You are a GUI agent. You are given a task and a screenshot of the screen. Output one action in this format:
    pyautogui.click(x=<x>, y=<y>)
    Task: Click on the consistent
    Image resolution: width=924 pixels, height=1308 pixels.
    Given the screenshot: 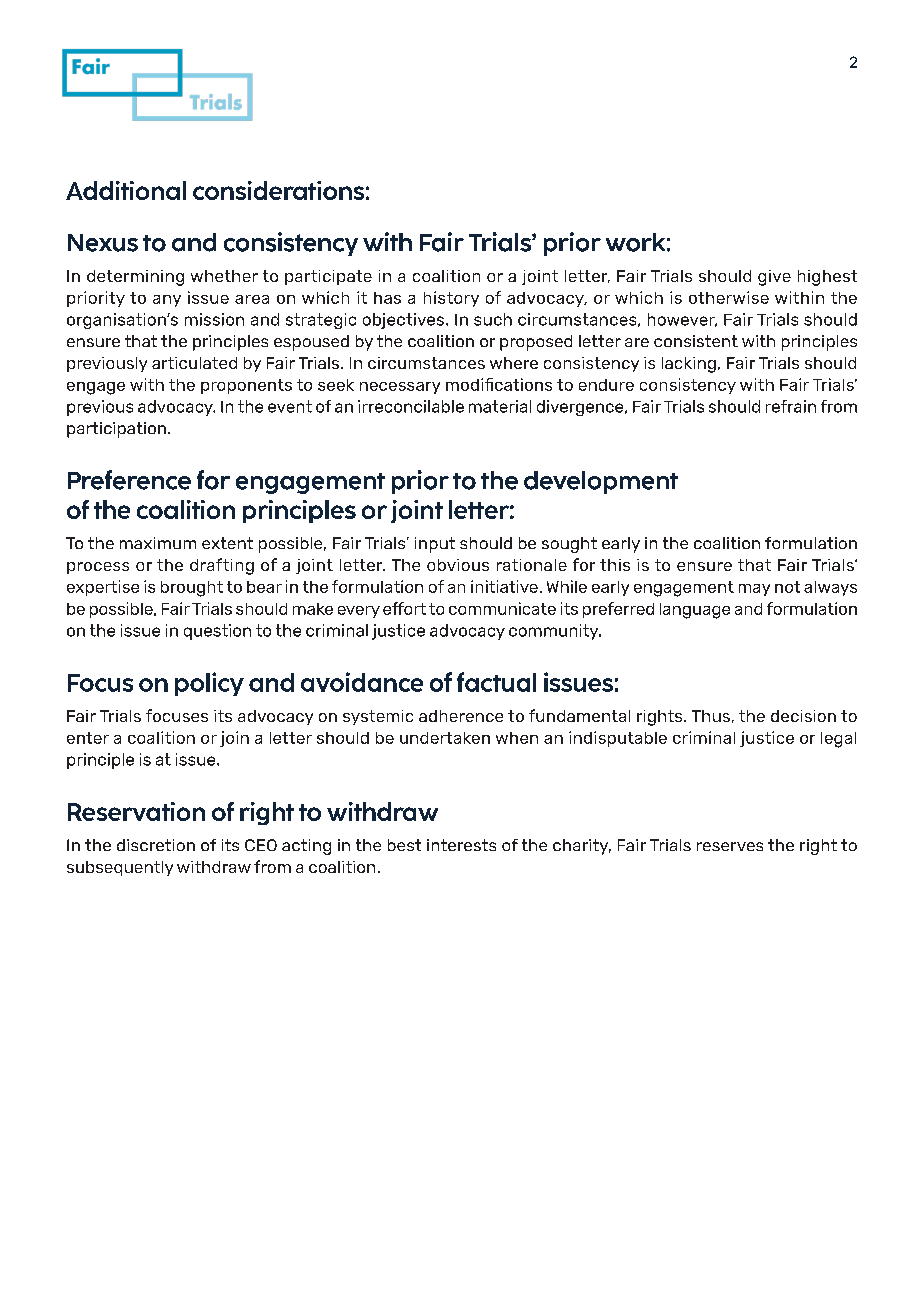 What is the action you would take?
    pyautogui.click(x=696, y=341)
